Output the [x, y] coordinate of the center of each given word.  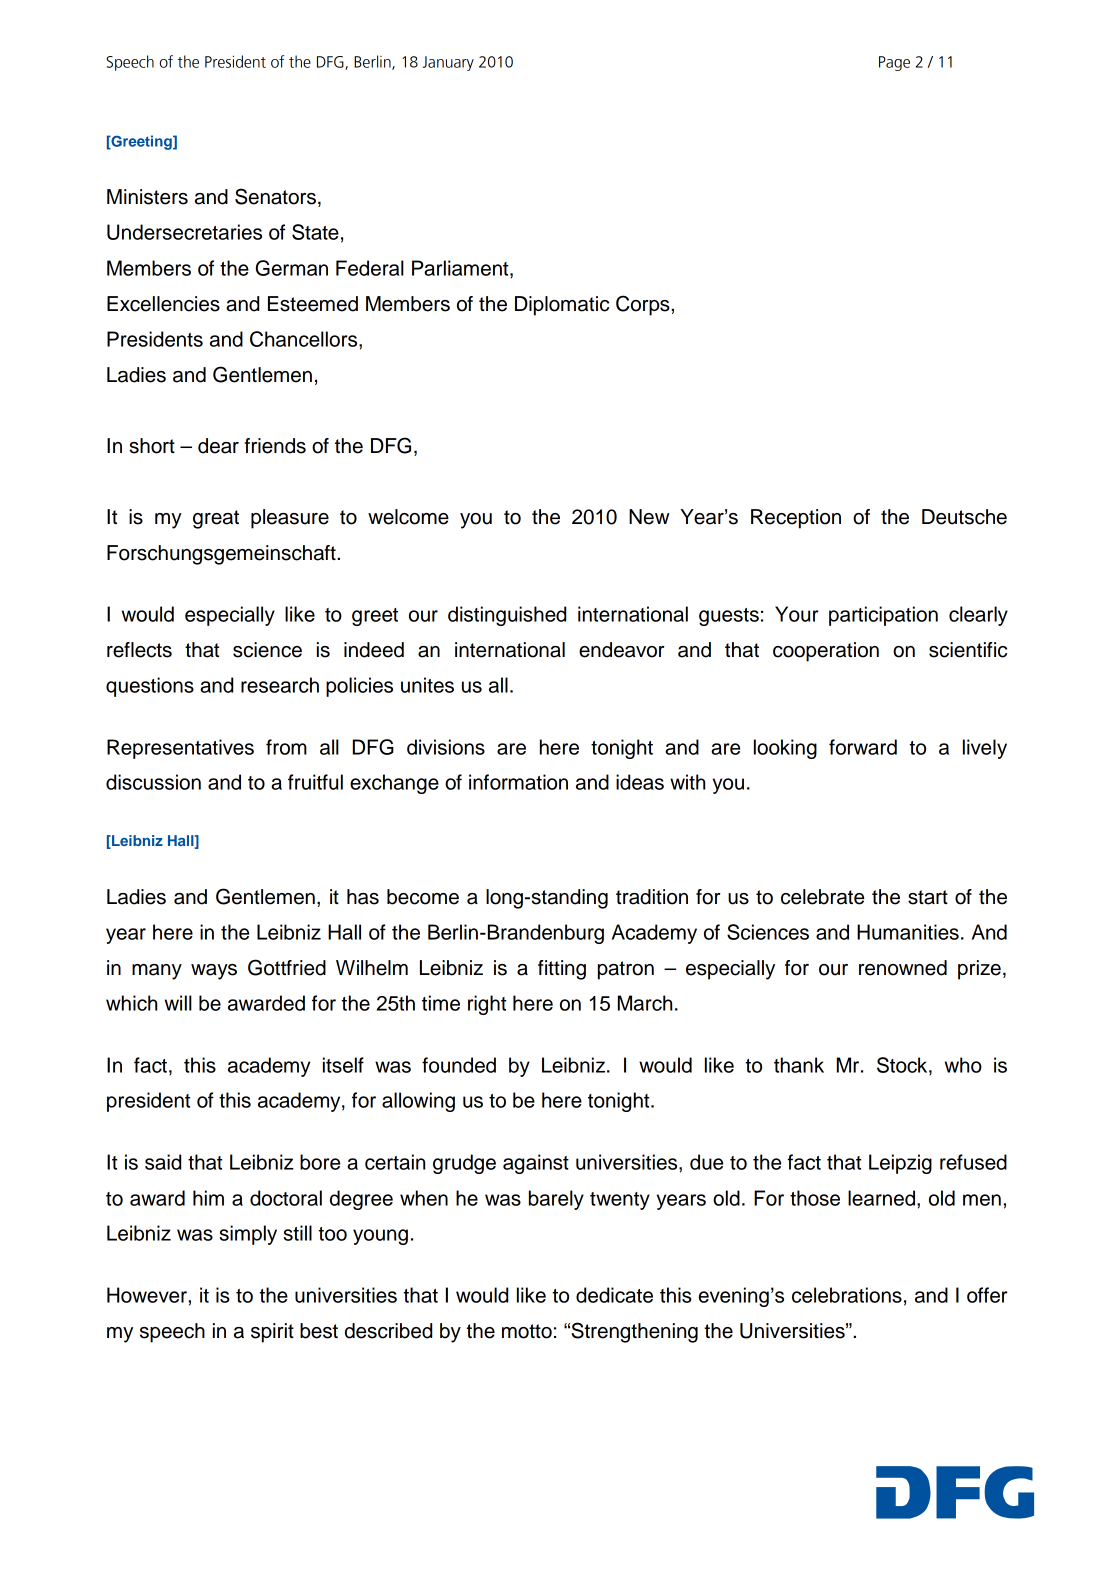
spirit [272, 1333]
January [448, 63]
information [518, 782]
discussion [153, 782]
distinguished [507, 616]
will [178, 1003]
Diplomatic [562, 306]
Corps [644, 305]
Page [894, 63]
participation [883, 616]
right [487, 1005]
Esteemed [313, 304]
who [963, 1065]
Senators [277, 197]
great [216, 519]
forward [863, 747]
